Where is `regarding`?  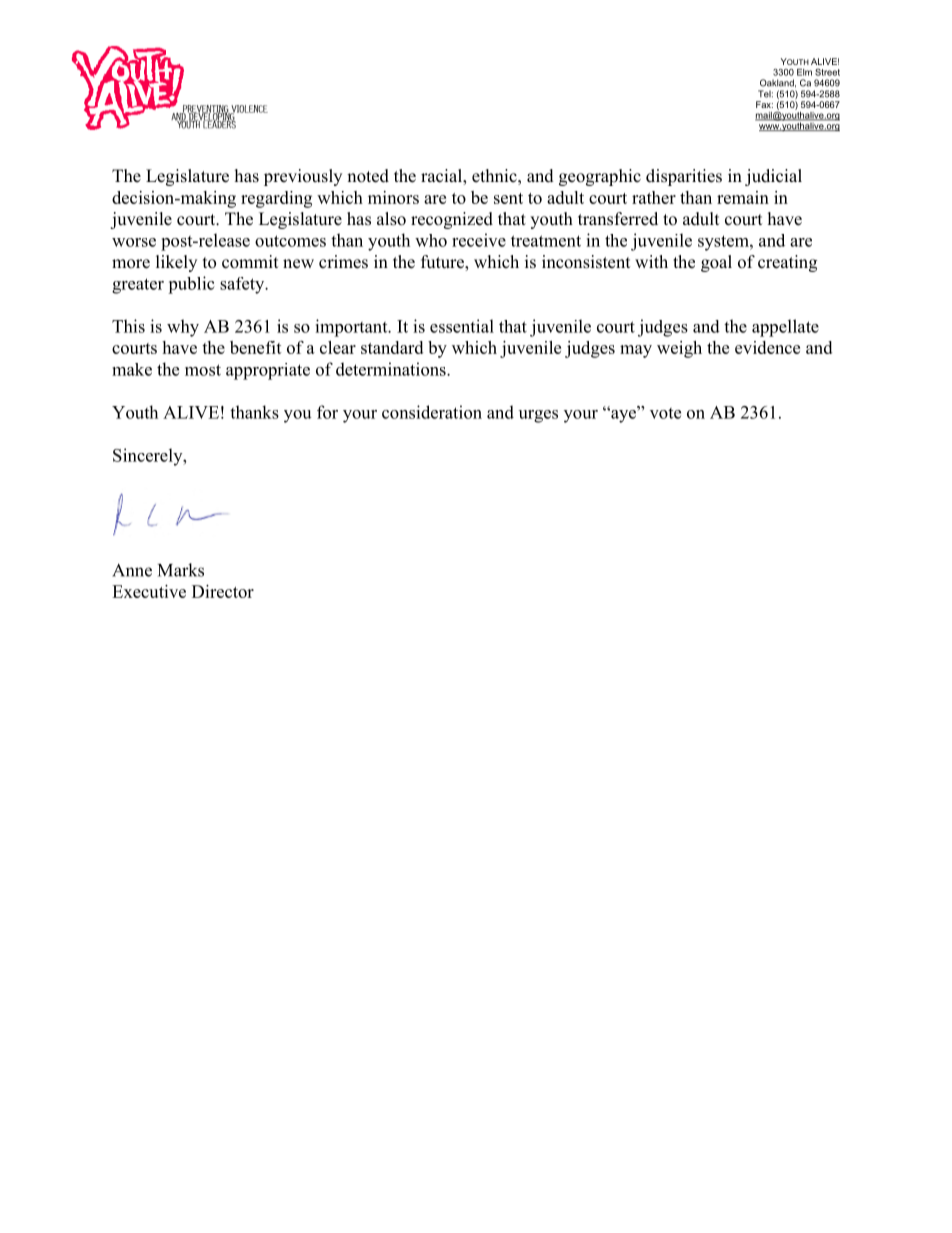
regarding is located at coordinates (276, 199).
